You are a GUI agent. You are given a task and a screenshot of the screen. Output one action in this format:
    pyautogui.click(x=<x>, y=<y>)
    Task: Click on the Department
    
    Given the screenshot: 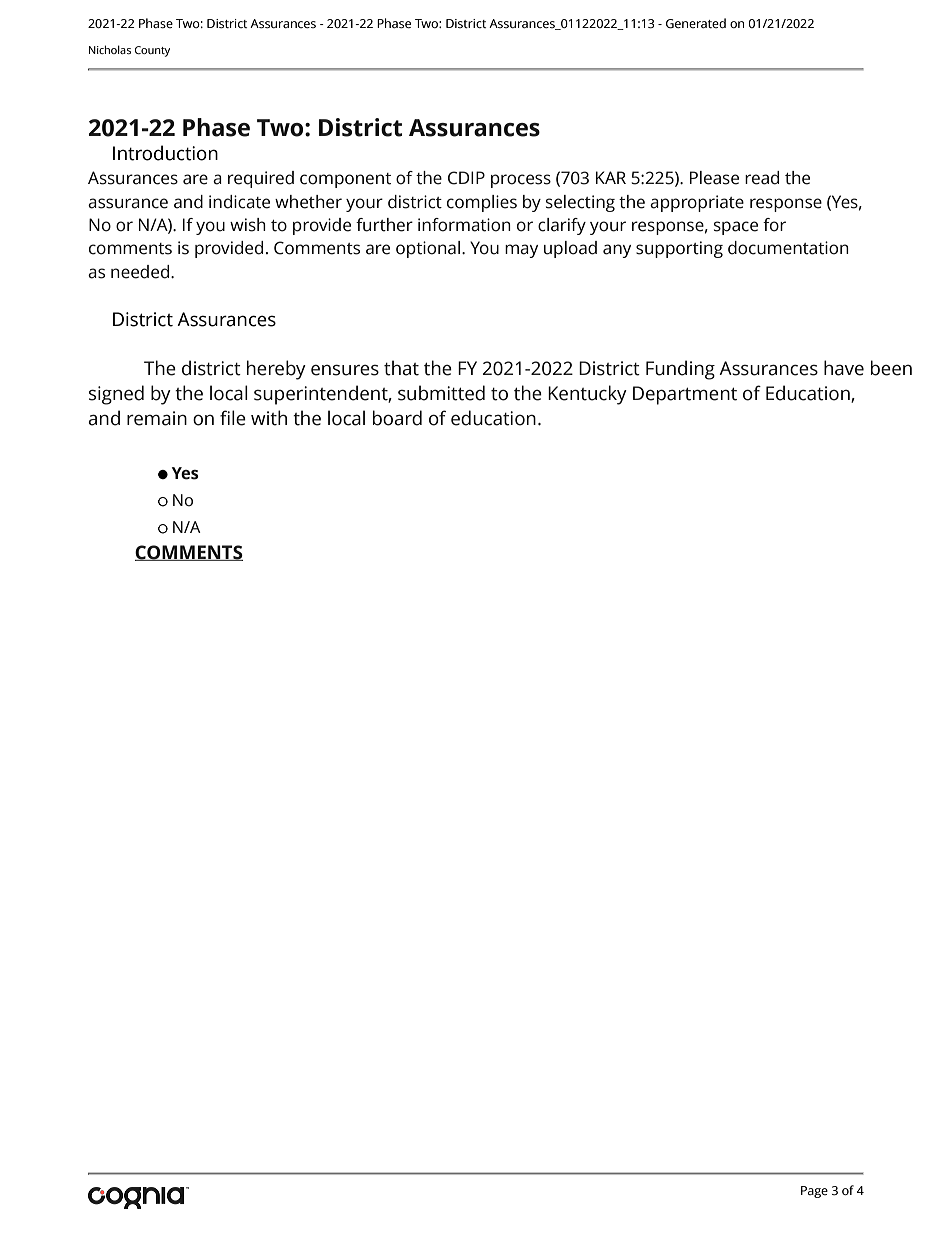 What is the action you would take?
    pyautogui.click(x=685, y=395)
